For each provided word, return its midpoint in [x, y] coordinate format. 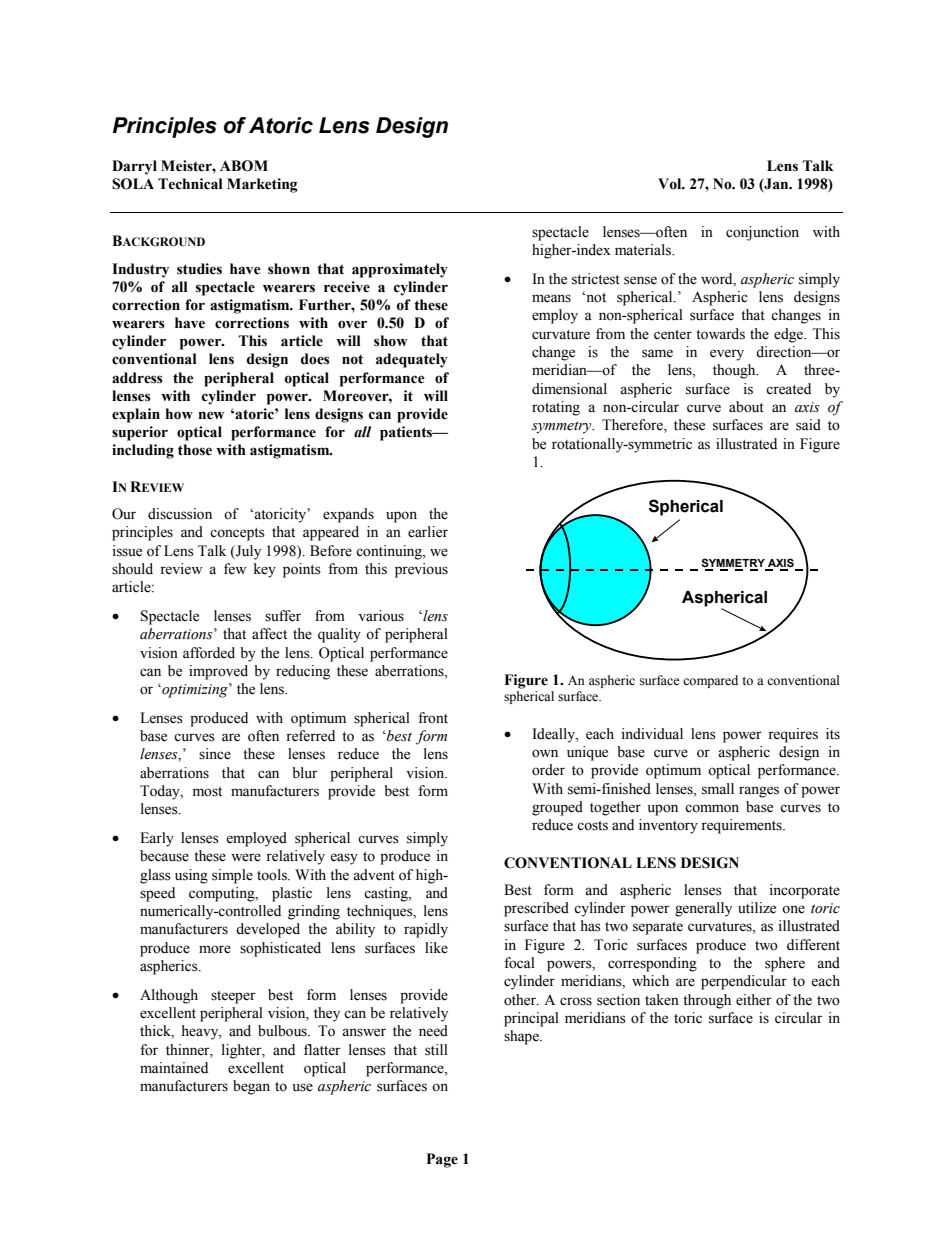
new [211, 415]
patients [407, 433]
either [754, 1000]
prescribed [536, 909]
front [433, 718]
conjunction [762, 233]
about [746, 407]
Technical [190, 184]
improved [218, 672]
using [191, 876]
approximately [400, 270]
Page [442, 1160]
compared [710, 681]
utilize [757, 908]
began [251, 1087]
